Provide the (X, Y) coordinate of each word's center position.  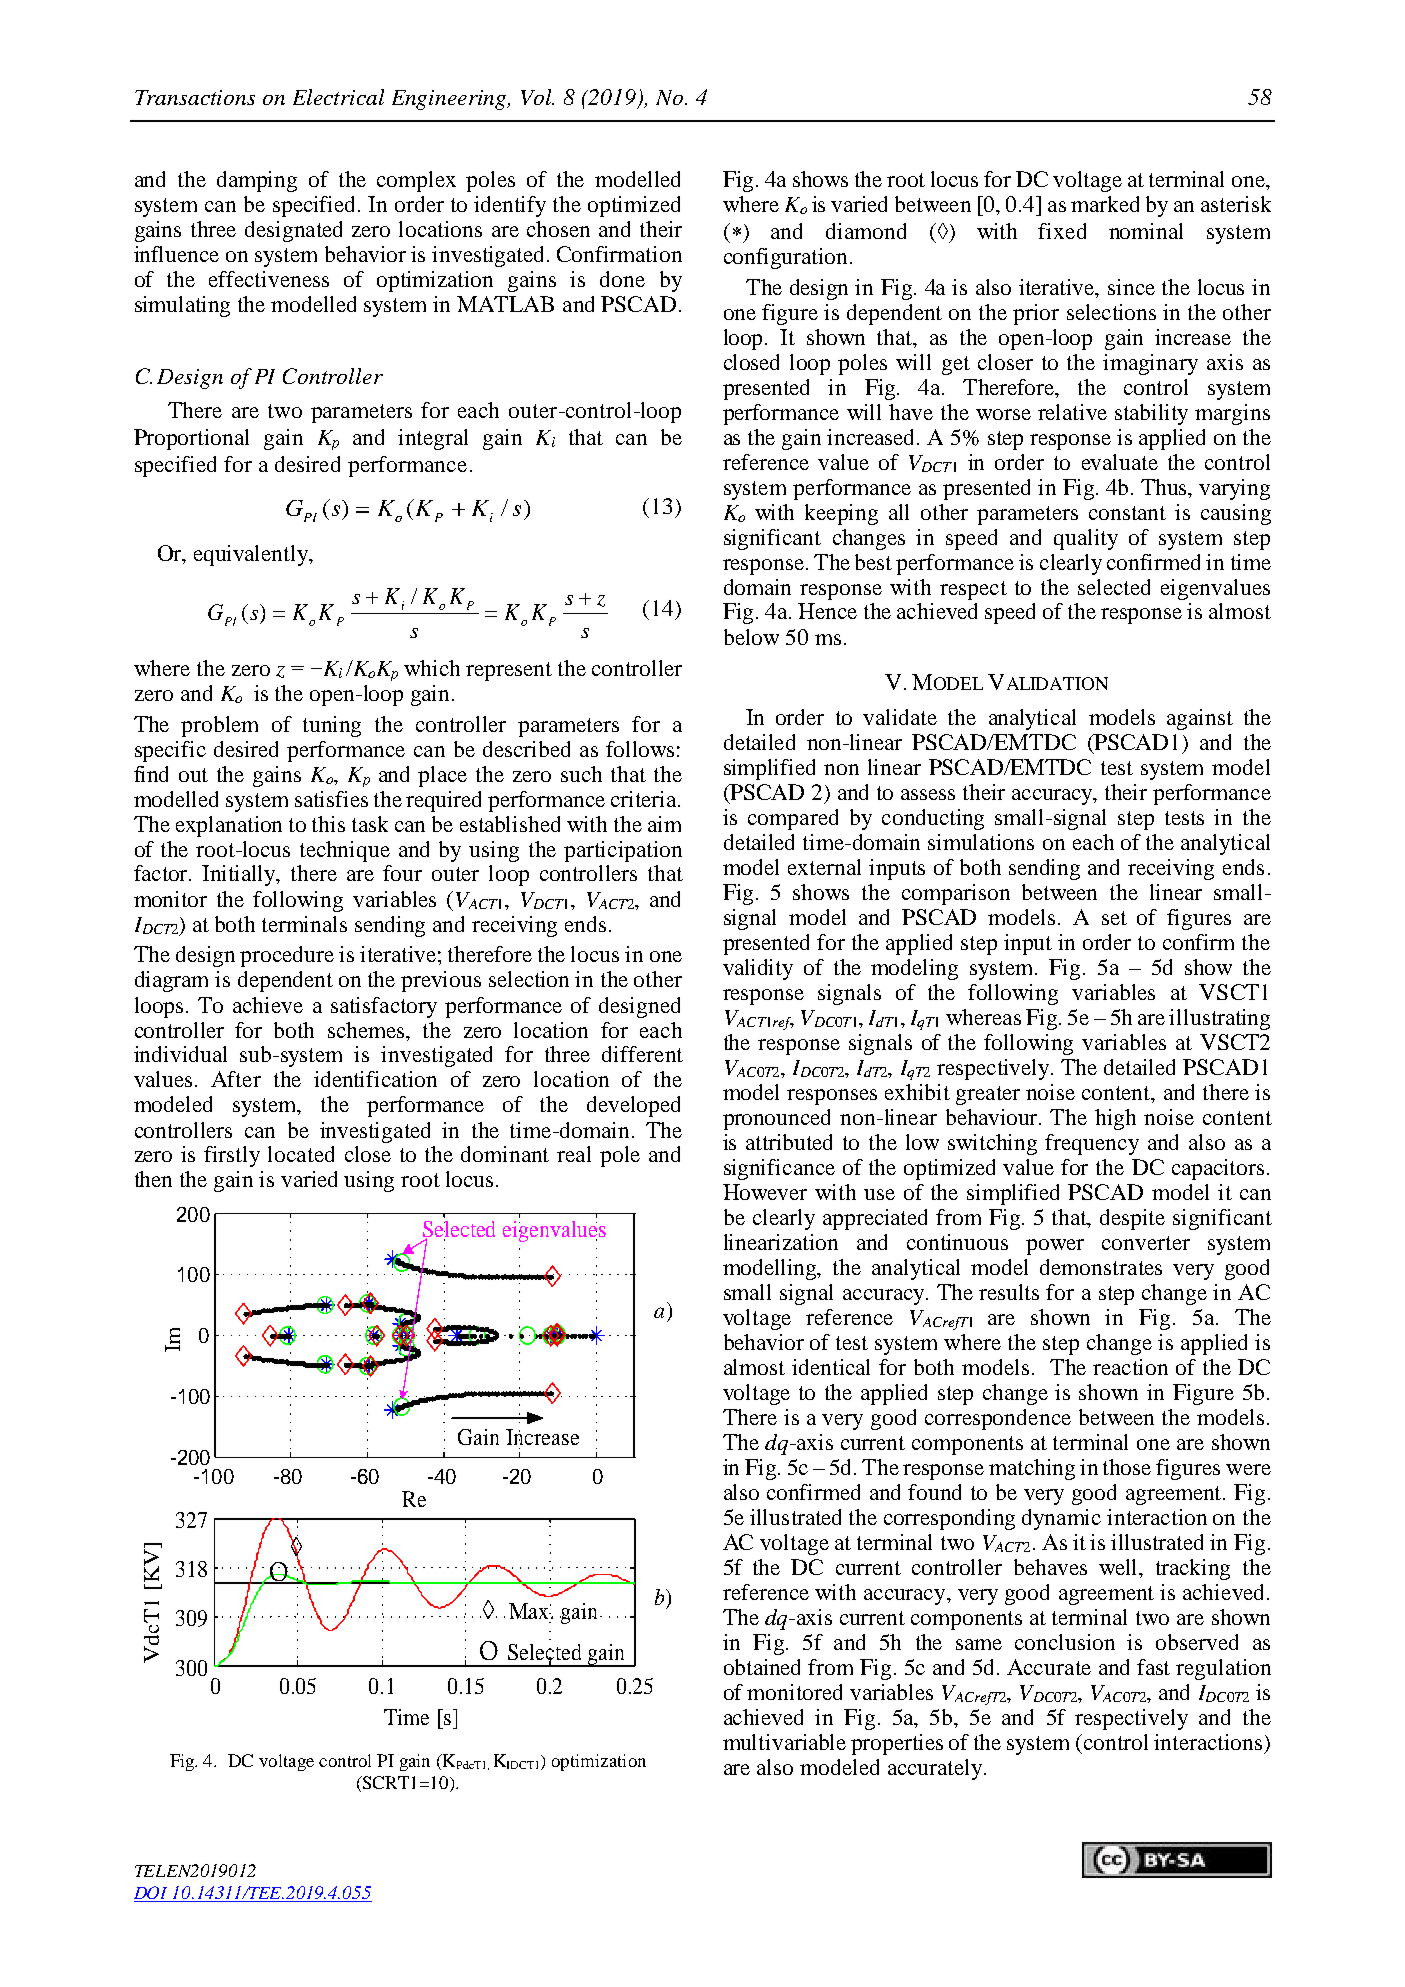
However (765, 1192)
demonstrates (1101, 1267)
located (301, 1154)
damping (257, 181)
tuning (332, 726)
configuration (787, 258)
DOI (152, 1894)
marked (1105, 204)
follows (640, 749)
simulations (981, 842)
